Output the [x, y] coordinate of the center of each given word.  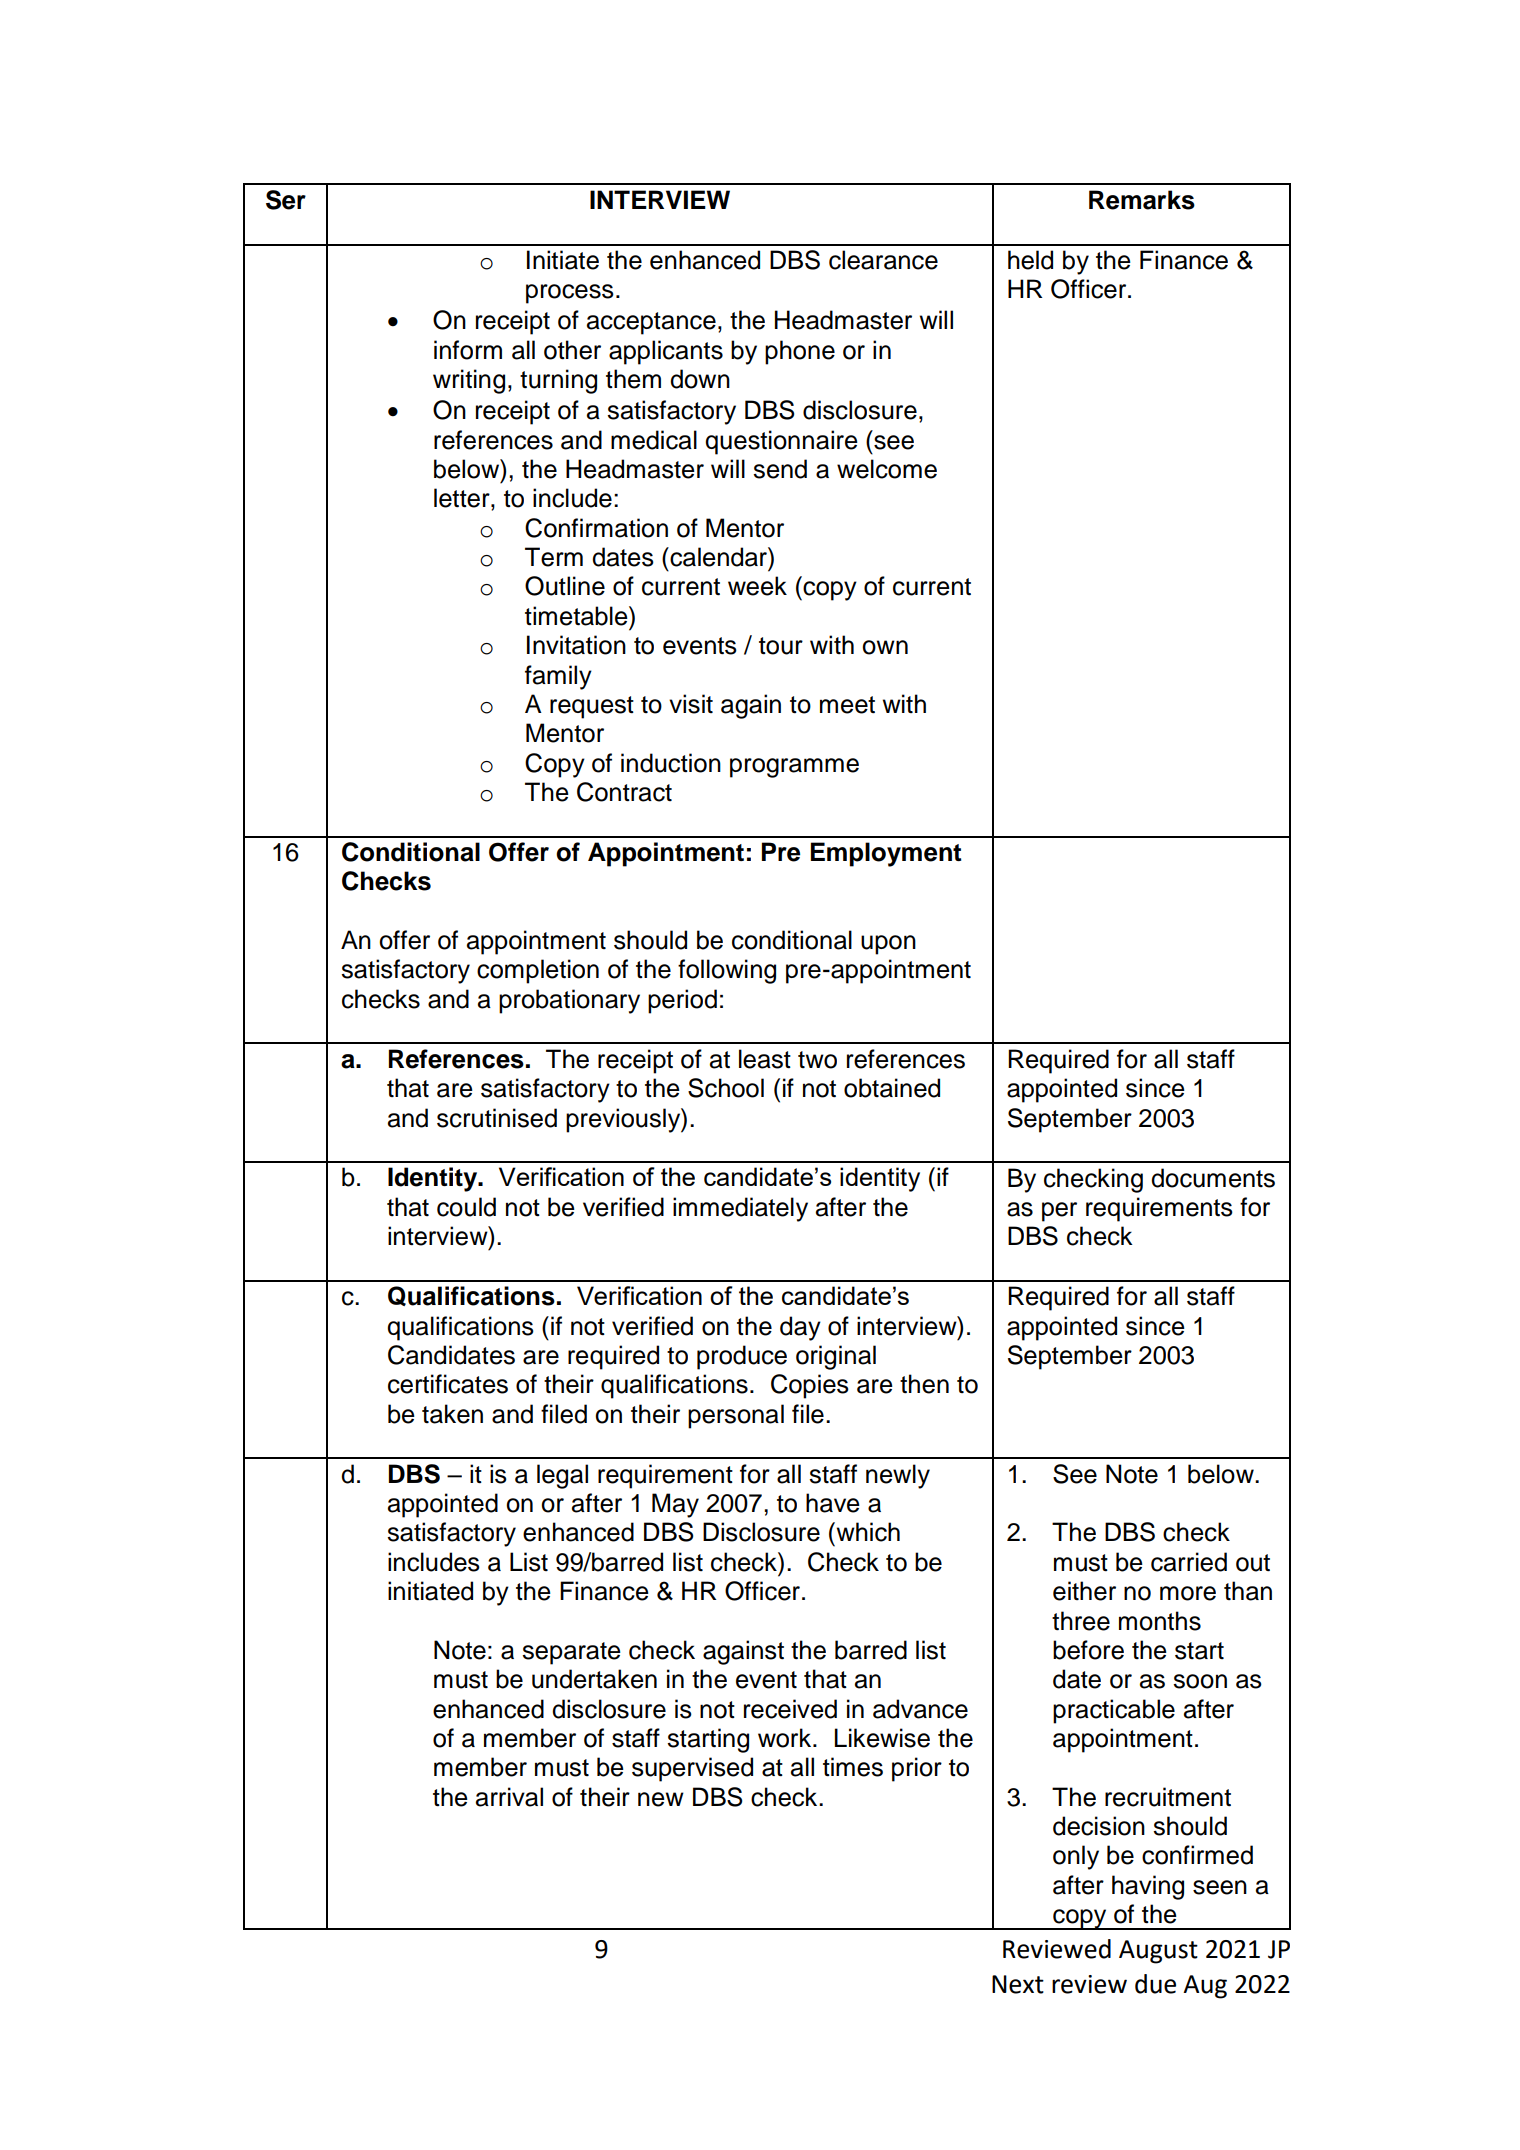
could [466, 1207]
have [833, 1503]
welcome [887, 469]
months [1160, 1621]
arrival [509, 1797]
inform [468, 350]
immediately [740, 1209]
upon [888, 945]
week [757, 586]
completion [538, 971]
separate [571, 1653]
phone [800, 352]
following [727, 971]
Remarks [1142, 200]
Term [554, 557]
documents [1213, 1178]
